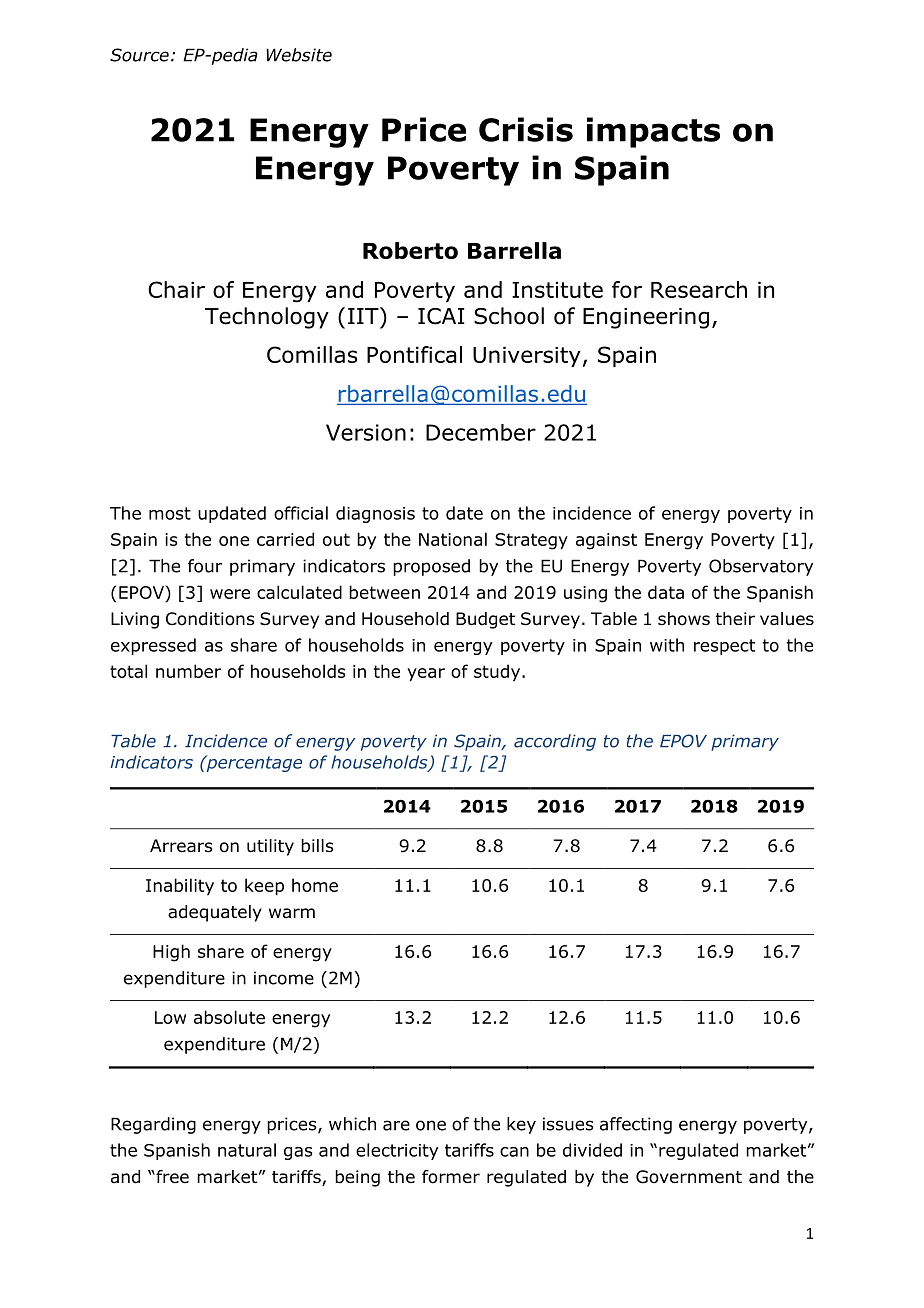 The image size is (924, 1308). I want to click on against, so click(606, 541).
